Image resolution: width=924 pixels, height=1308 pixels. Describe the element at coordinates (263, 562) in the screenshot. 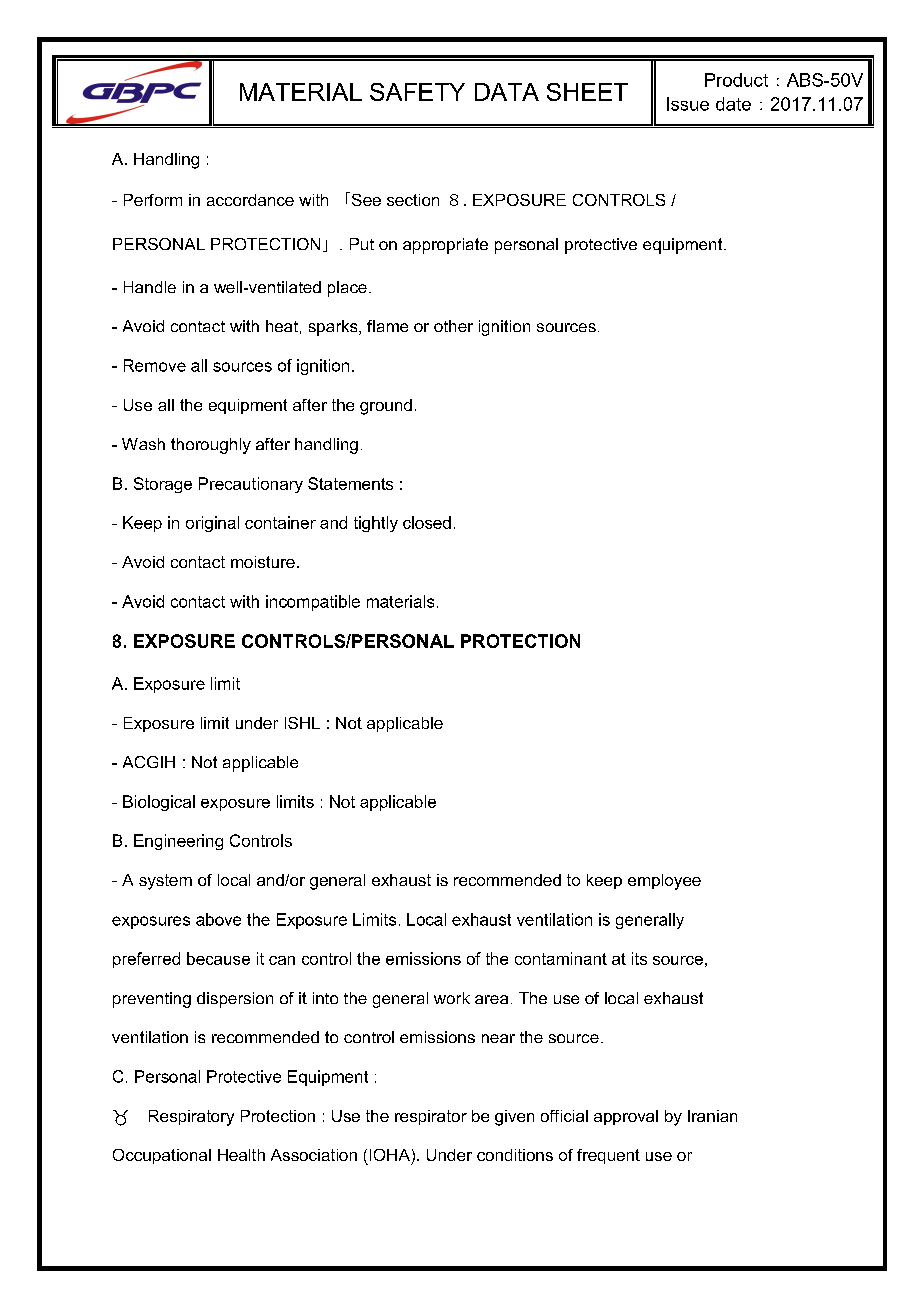

I see `moisture` at that location.
